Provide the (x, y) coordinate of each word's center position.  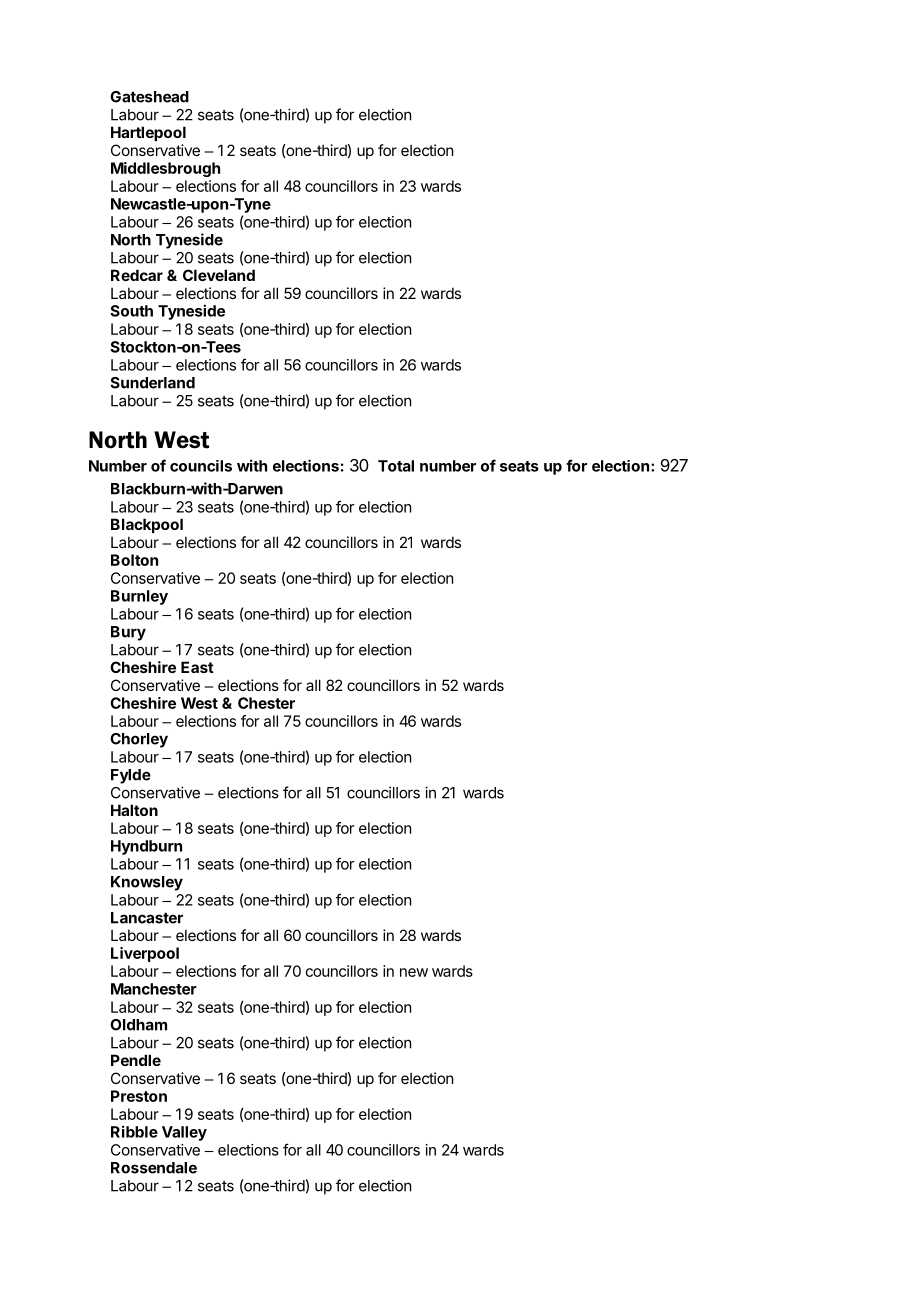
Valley (184, 1133)
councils (201, 466)
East (197, 667)
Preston (139, 1096)
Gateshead (149, 97)
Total (396, 466)
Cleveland (219, 275)
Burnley (139, 597)
